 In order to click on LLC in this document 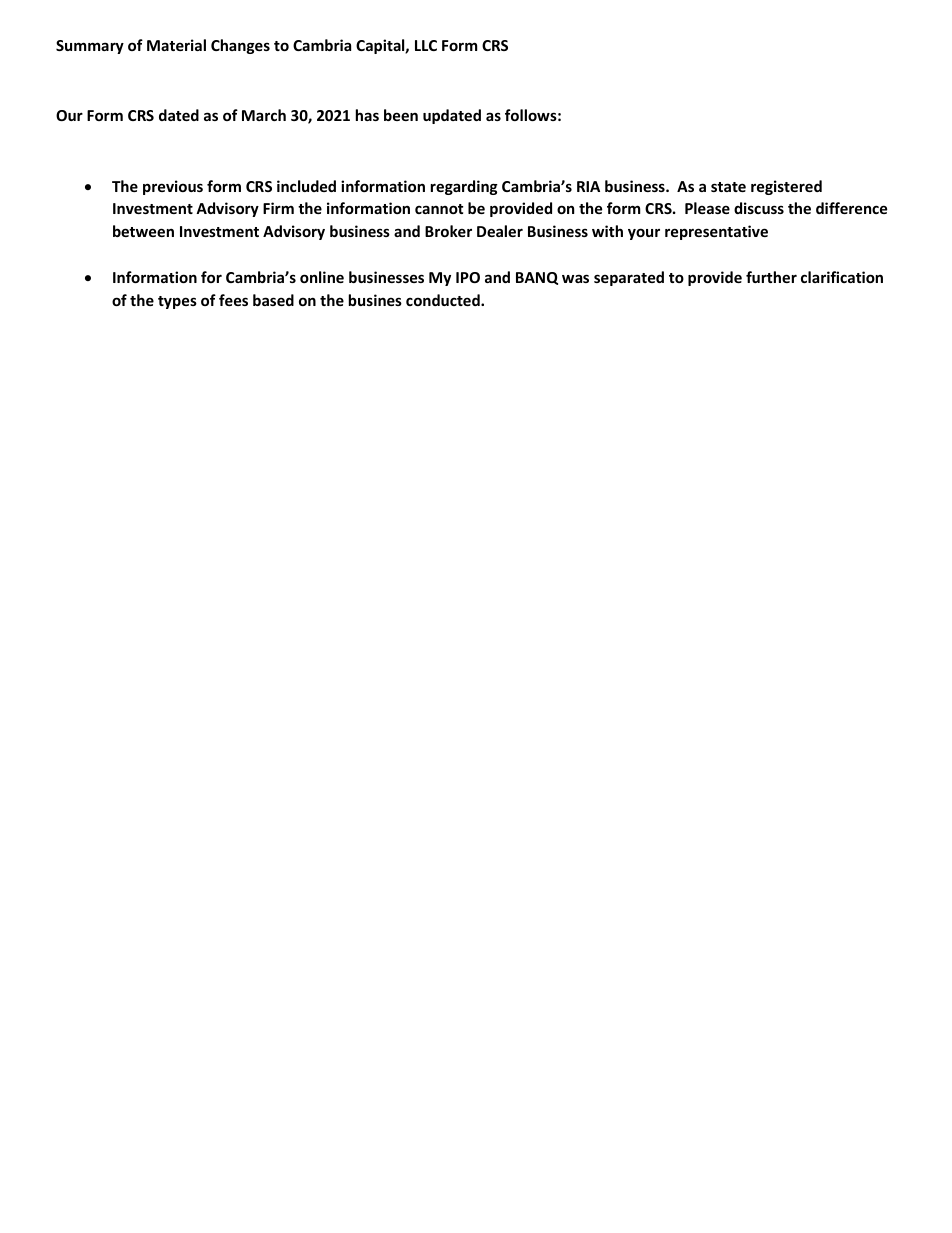, I will do `click(426, 45)`.
